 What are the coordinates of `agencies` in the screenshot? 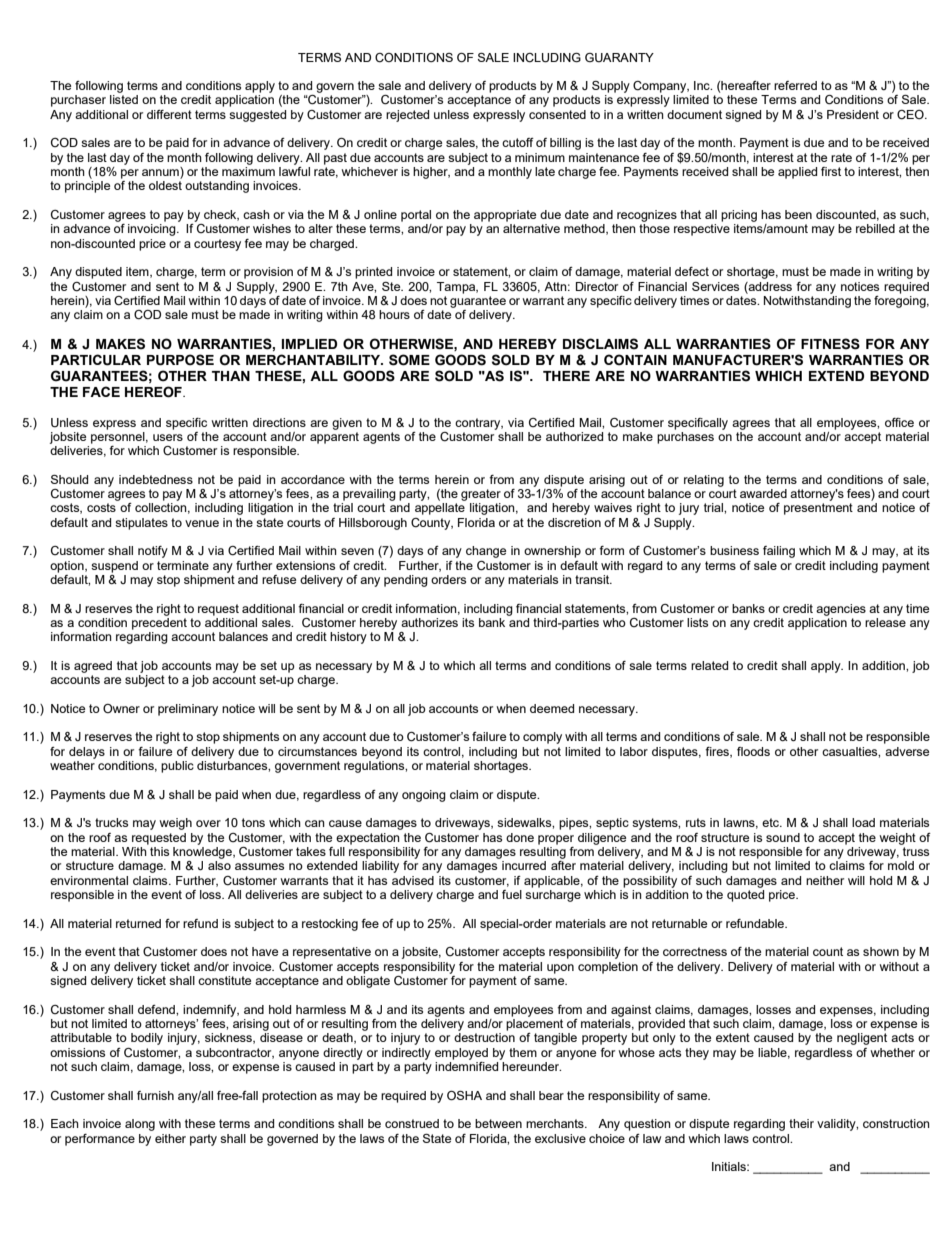 It's located at (841, 610).
